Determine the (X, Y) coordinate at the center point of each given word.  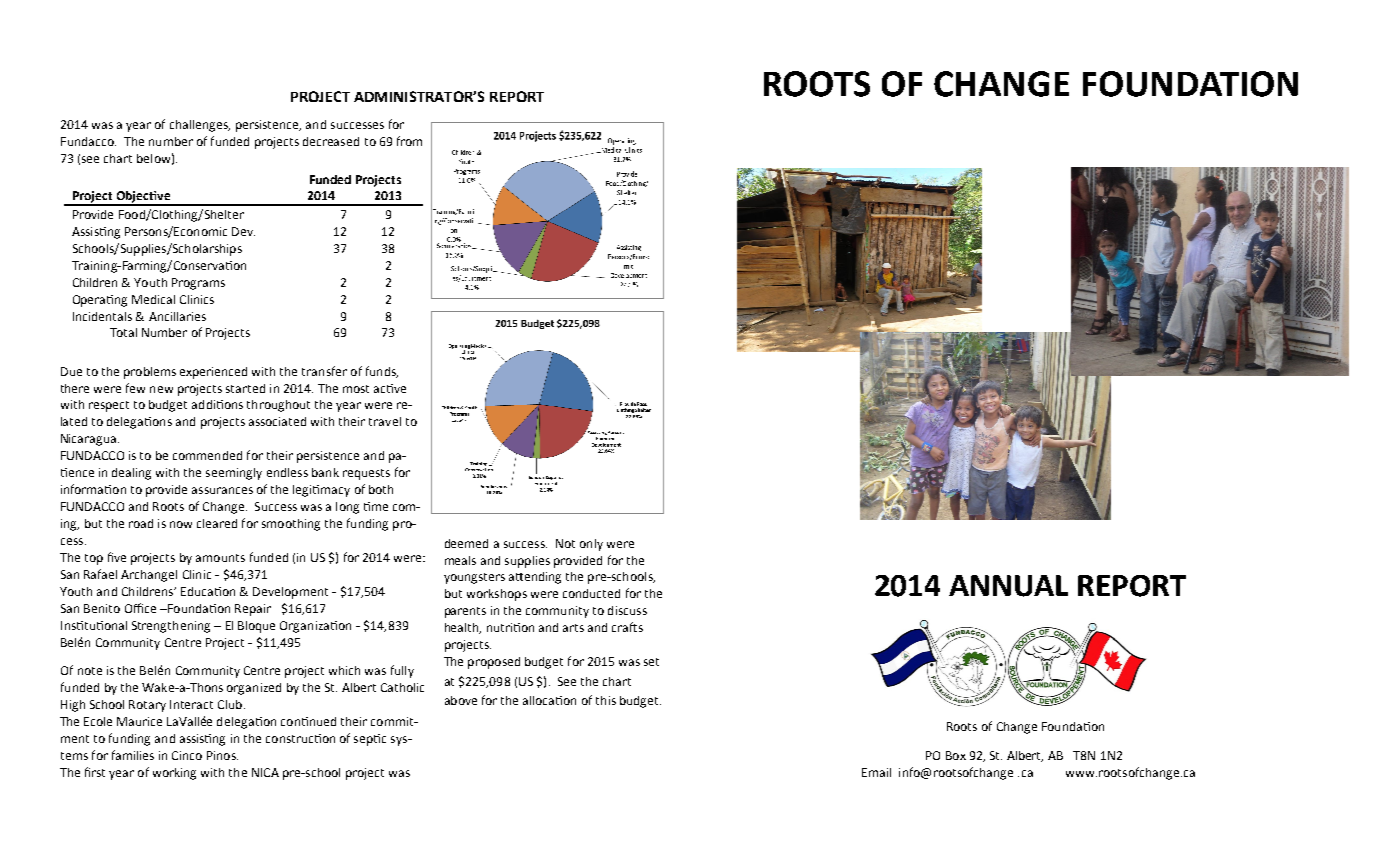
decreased (331, 141)
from (409, 141)
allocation (549, 700)
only (591, 545)
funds (382, 372)
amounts (220, 558)
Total (123, 332)
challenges (200, 126)
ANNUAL (1008, 586)
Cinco (187, 755)
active (390, 388)
